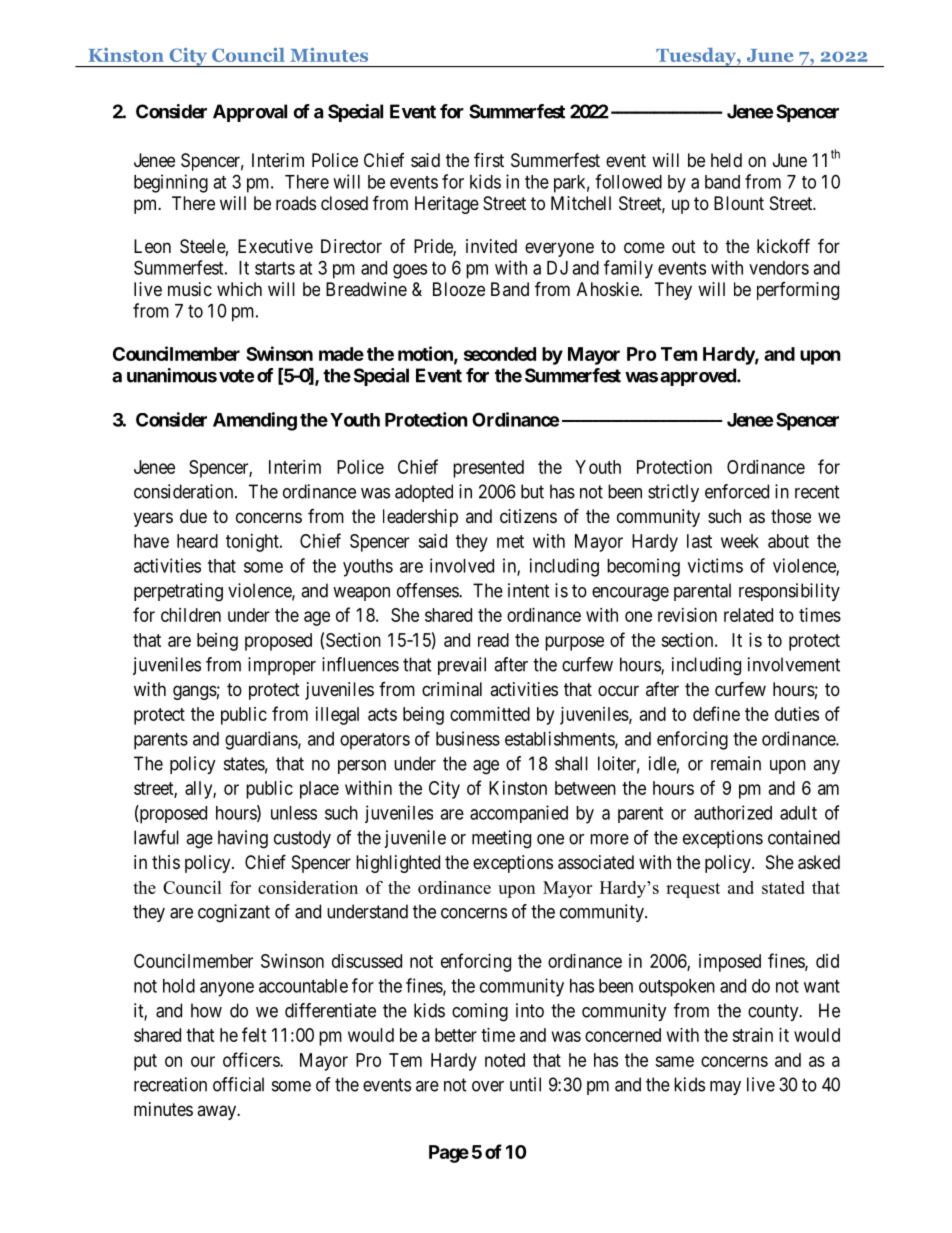 This document has width=952, height=1233. Describe the element at coordinates (699, 377) in the document. I see `approved` at that location.
